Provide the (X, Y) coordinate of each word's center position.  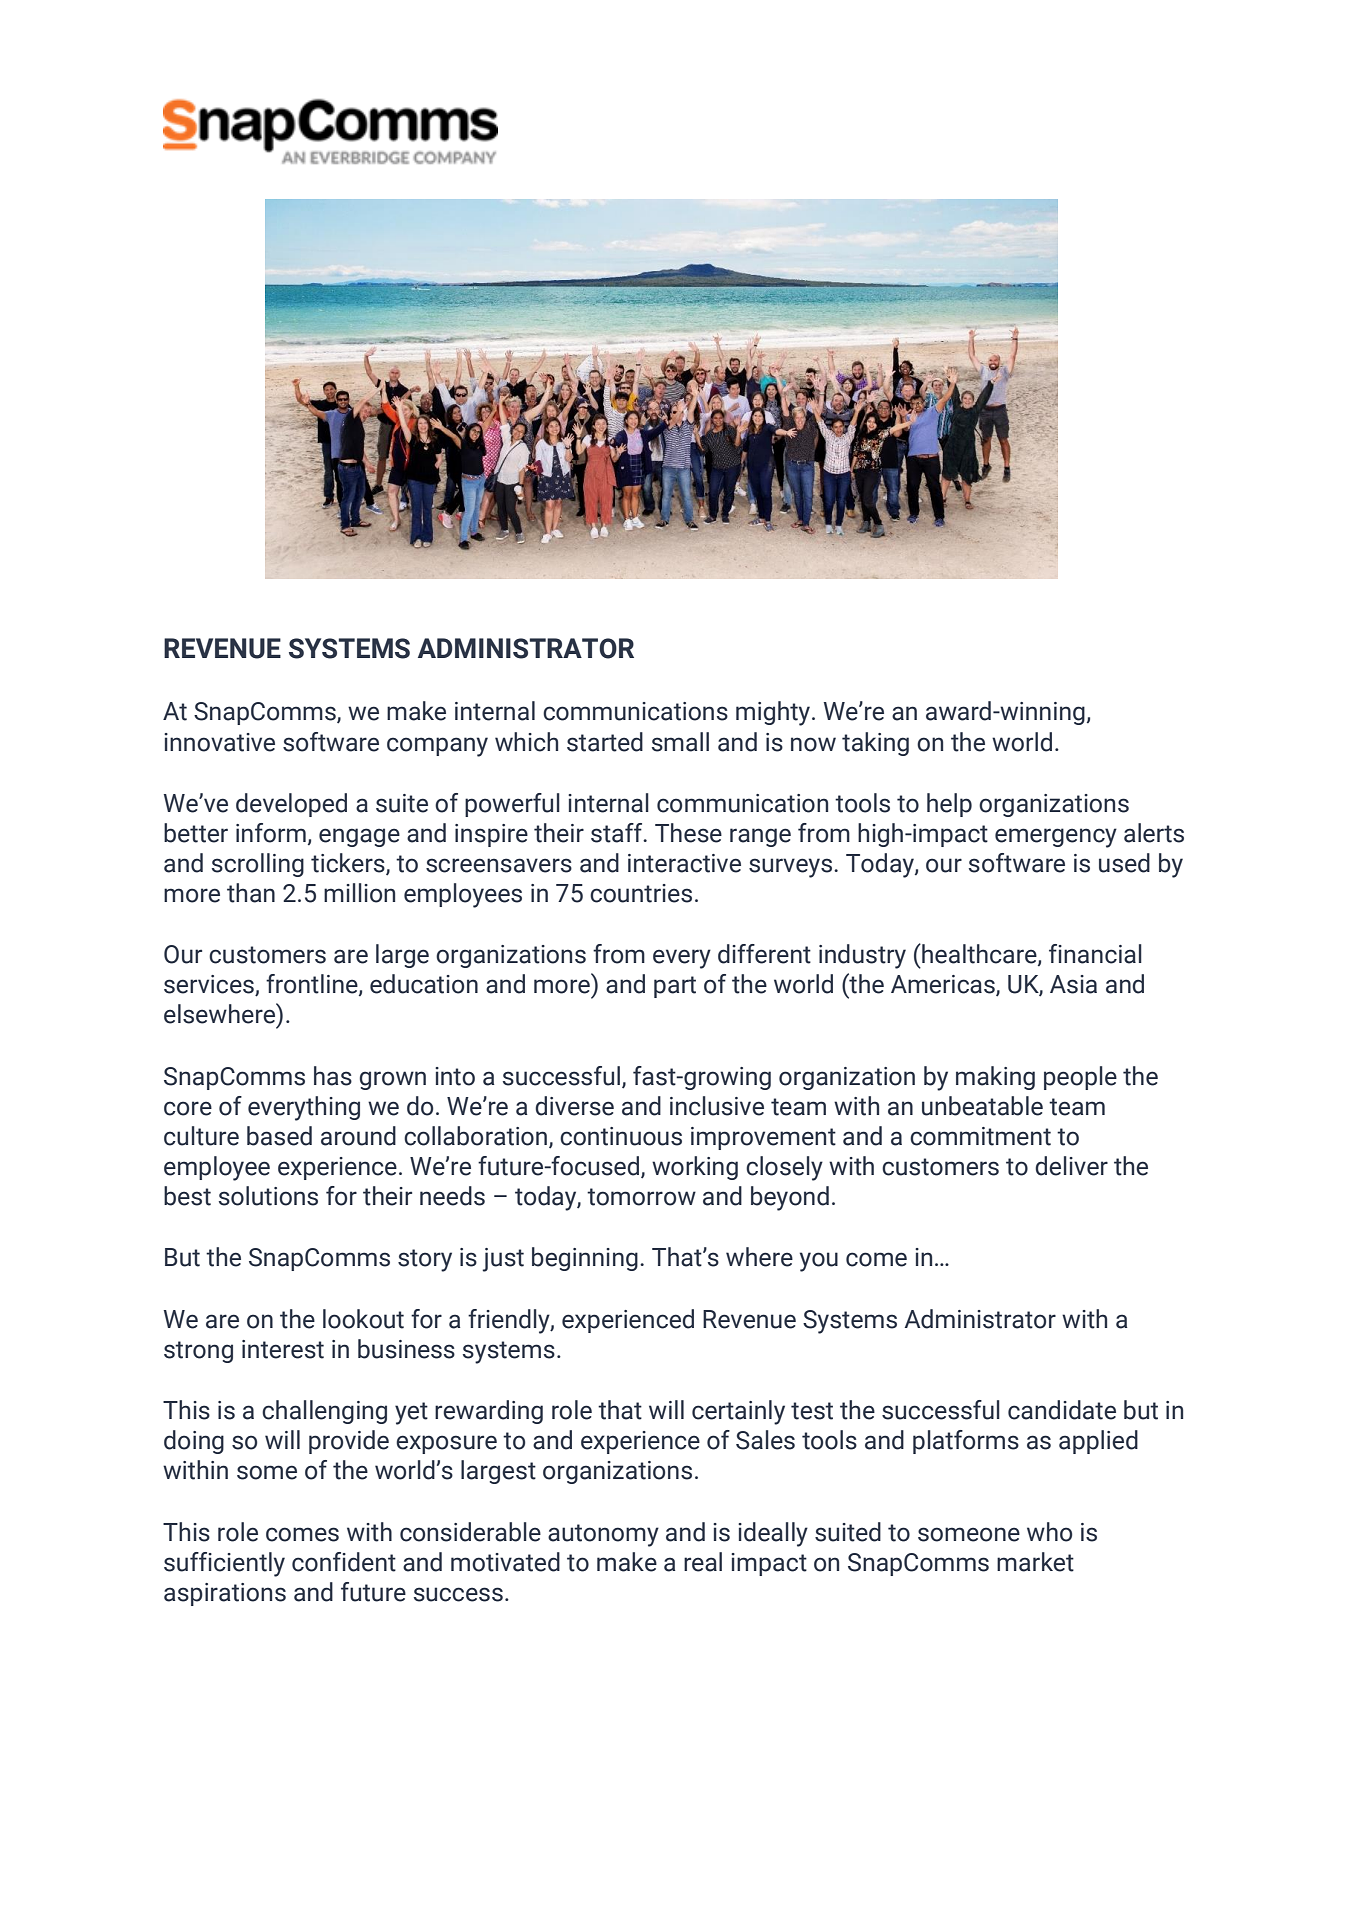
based (279, 1136)
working (695, 1168)
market (1035, 1562)
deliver (1071, 1166)
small (680, 742)
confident (344, 1562)
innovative (219, 742)
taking (875, 744)
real (703, 1562)
